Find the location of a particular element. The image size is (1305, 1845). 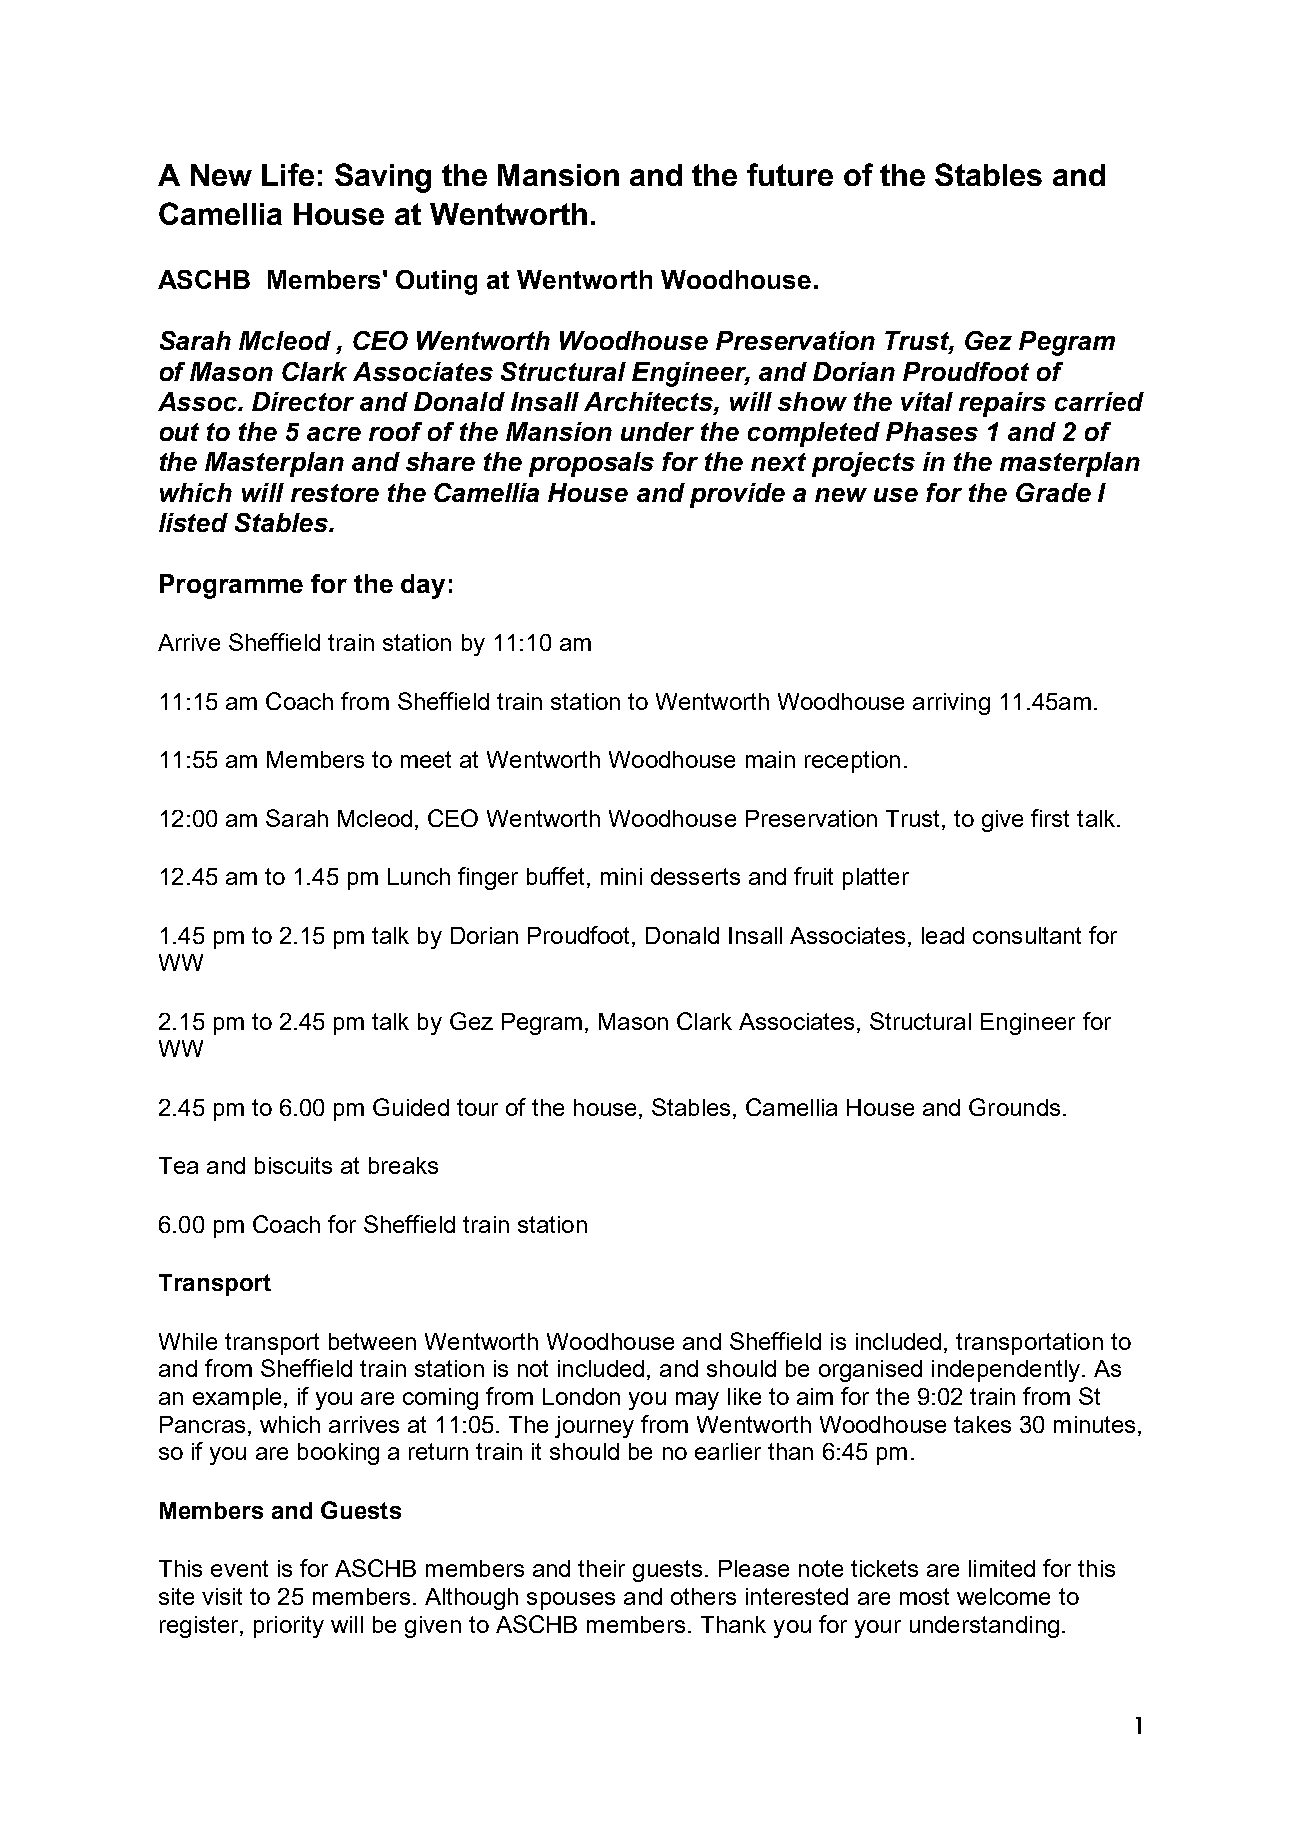

main is located at coordinates (770, 759).
